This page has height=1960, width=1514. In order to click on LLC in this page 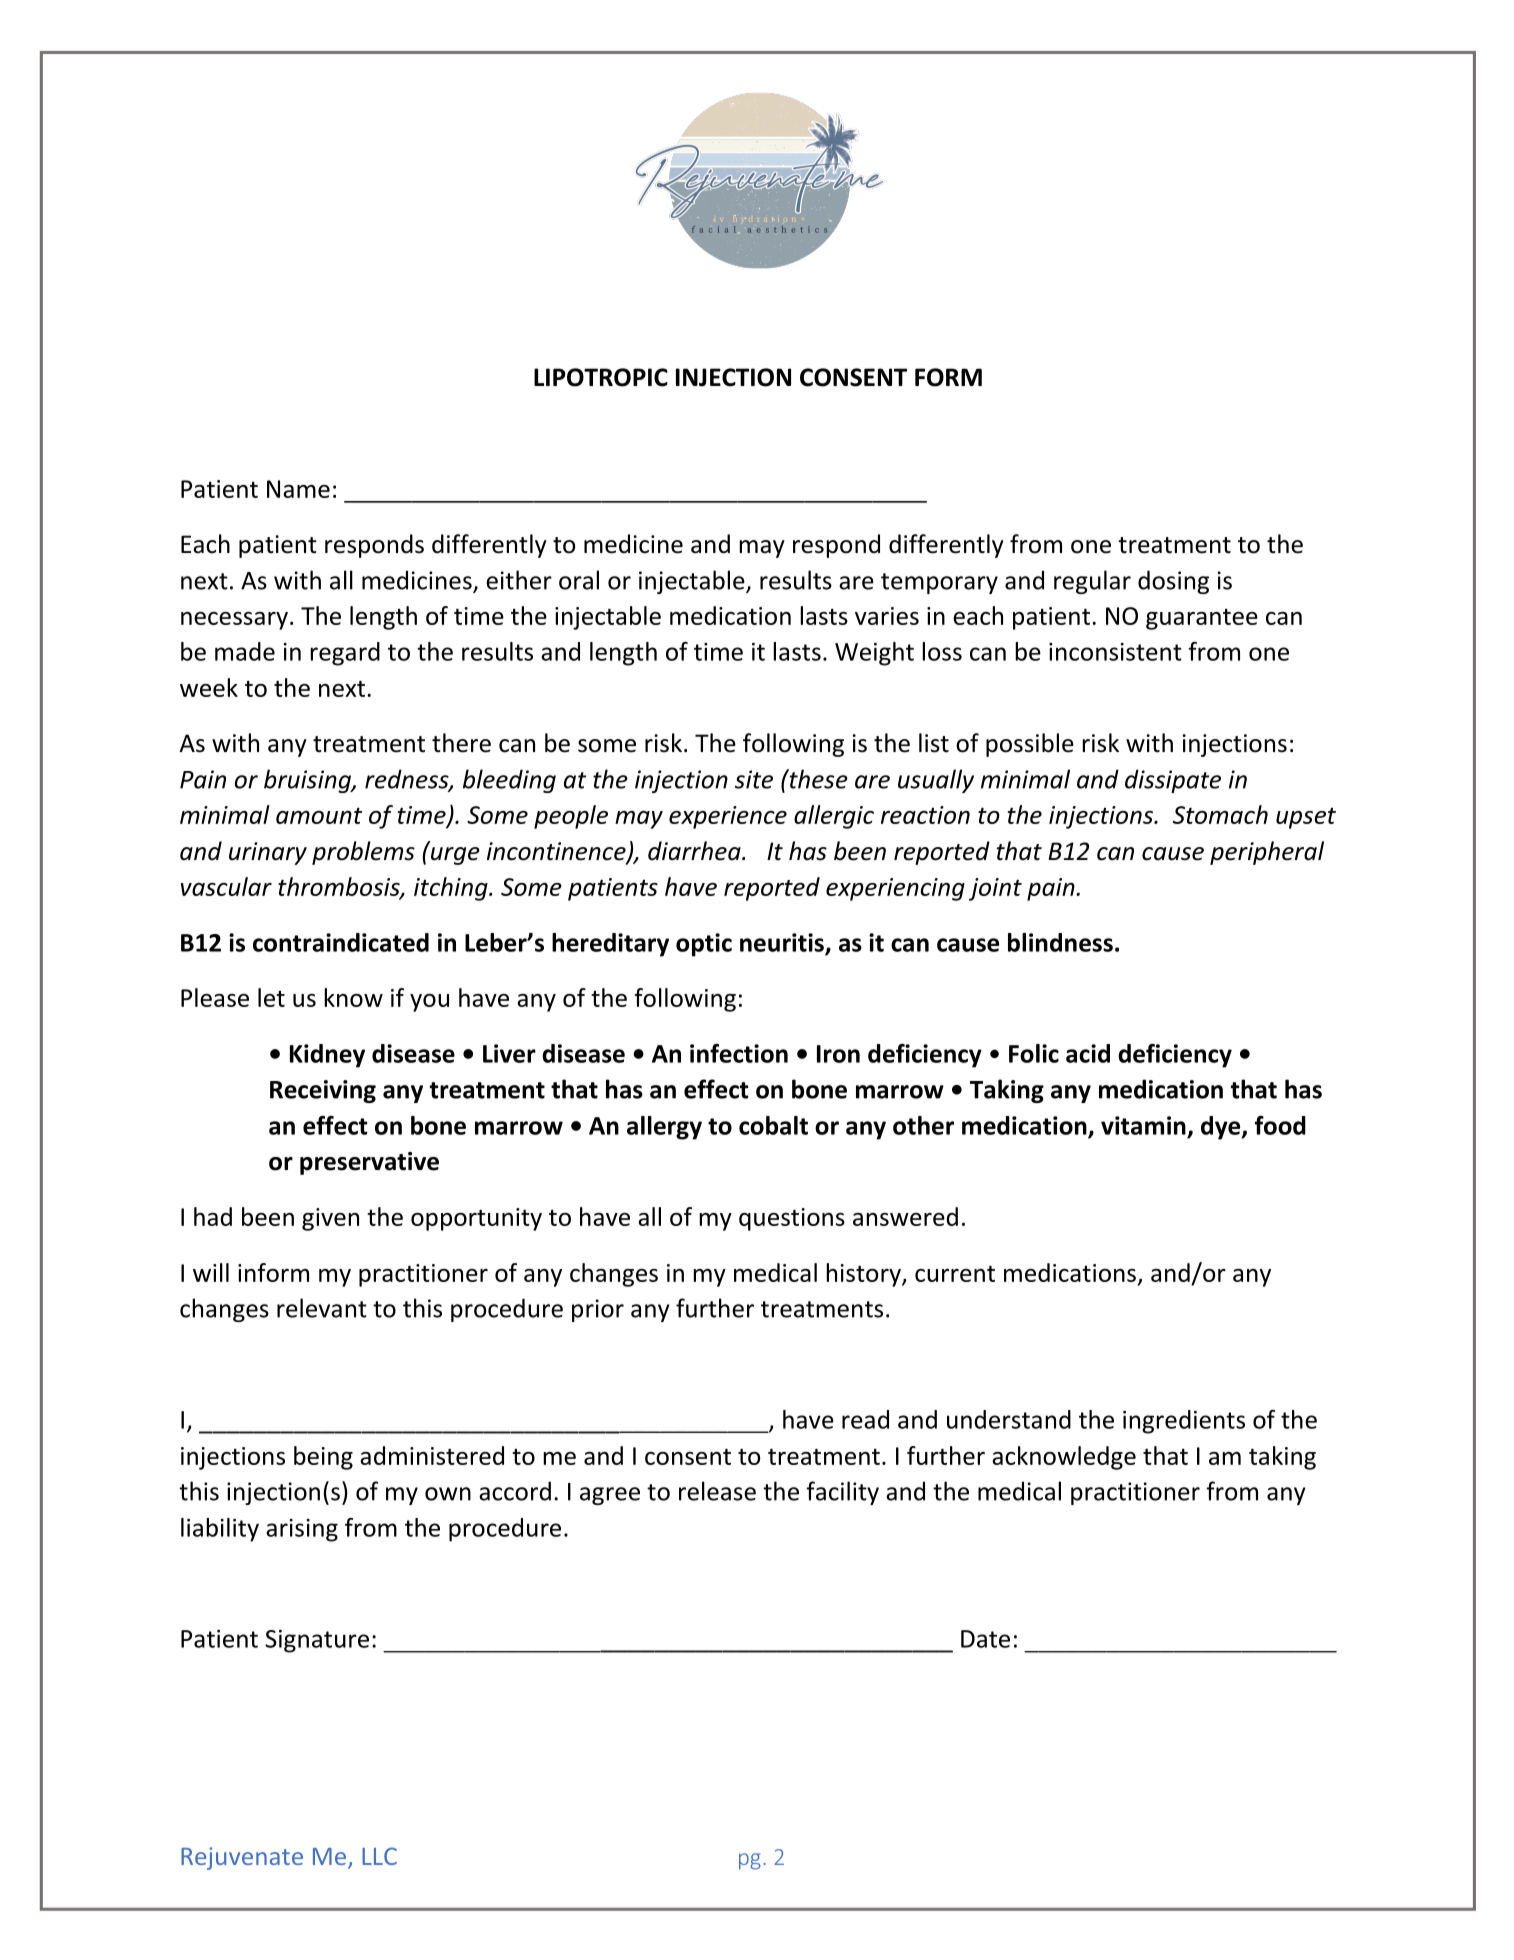, I will do `click(379, 1856)`.
